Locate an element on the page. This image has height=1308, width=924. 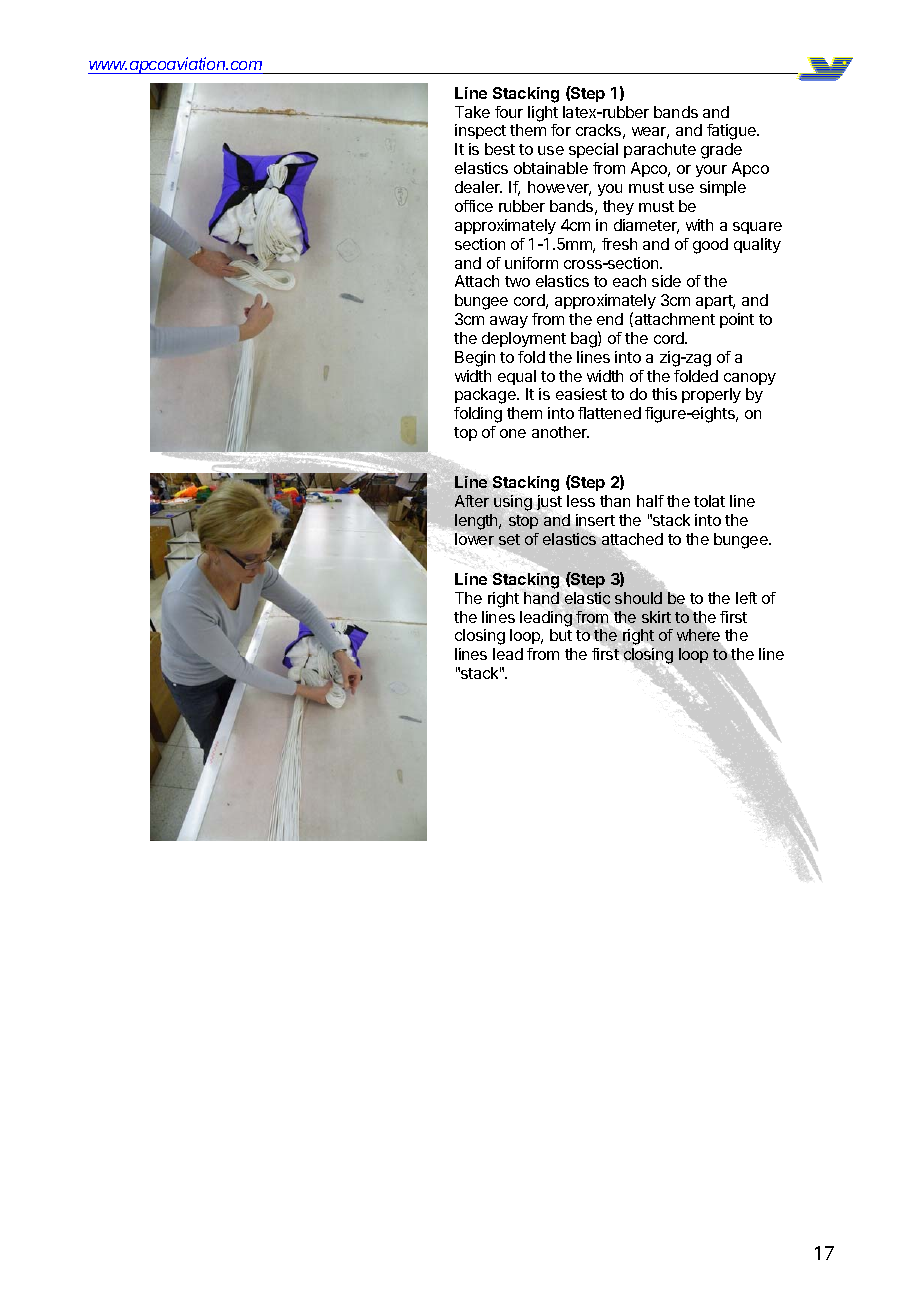
special is located at coordinates (593, 150).
